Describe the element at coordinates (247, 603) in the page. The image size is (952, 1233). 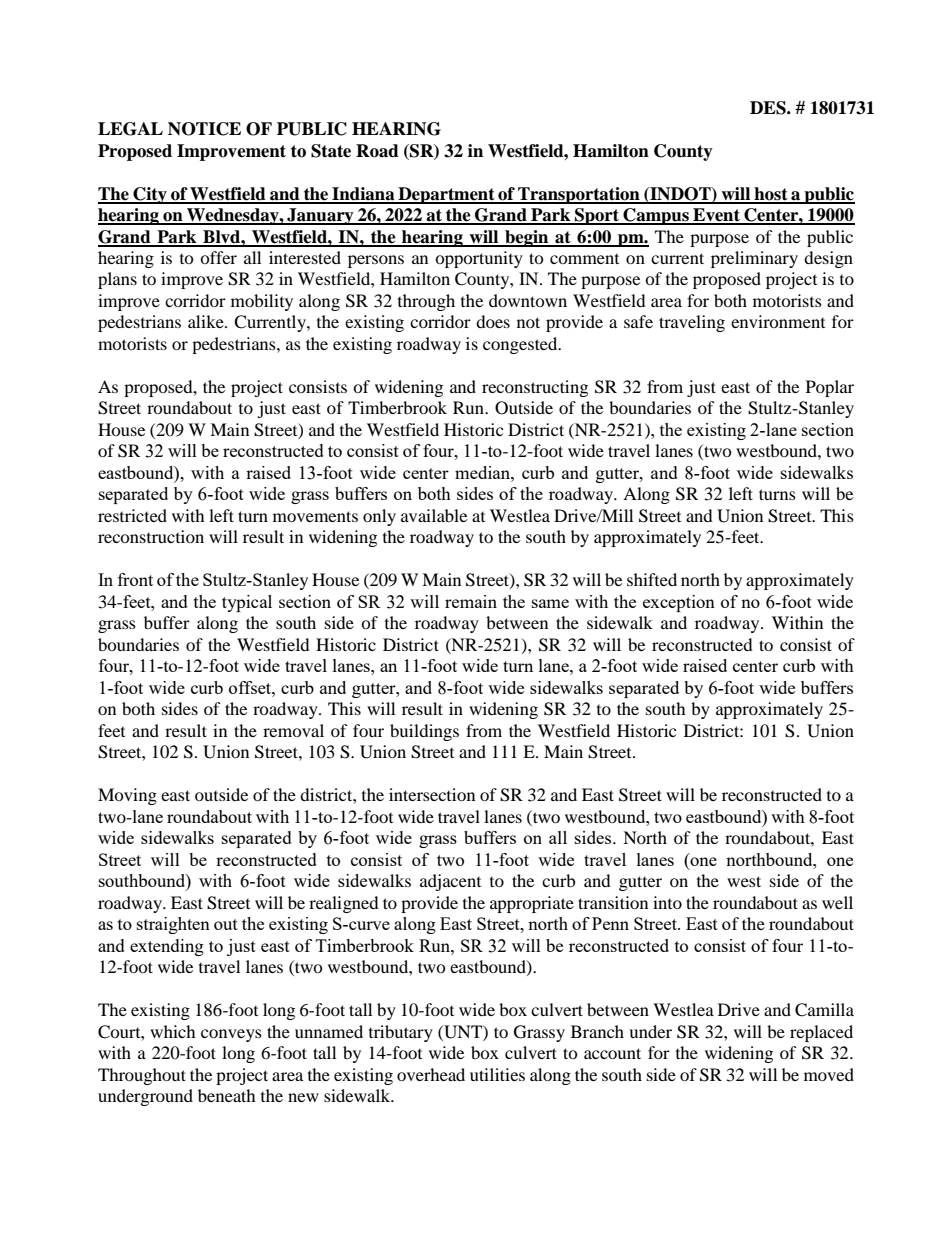
I see `typical` at that location.
